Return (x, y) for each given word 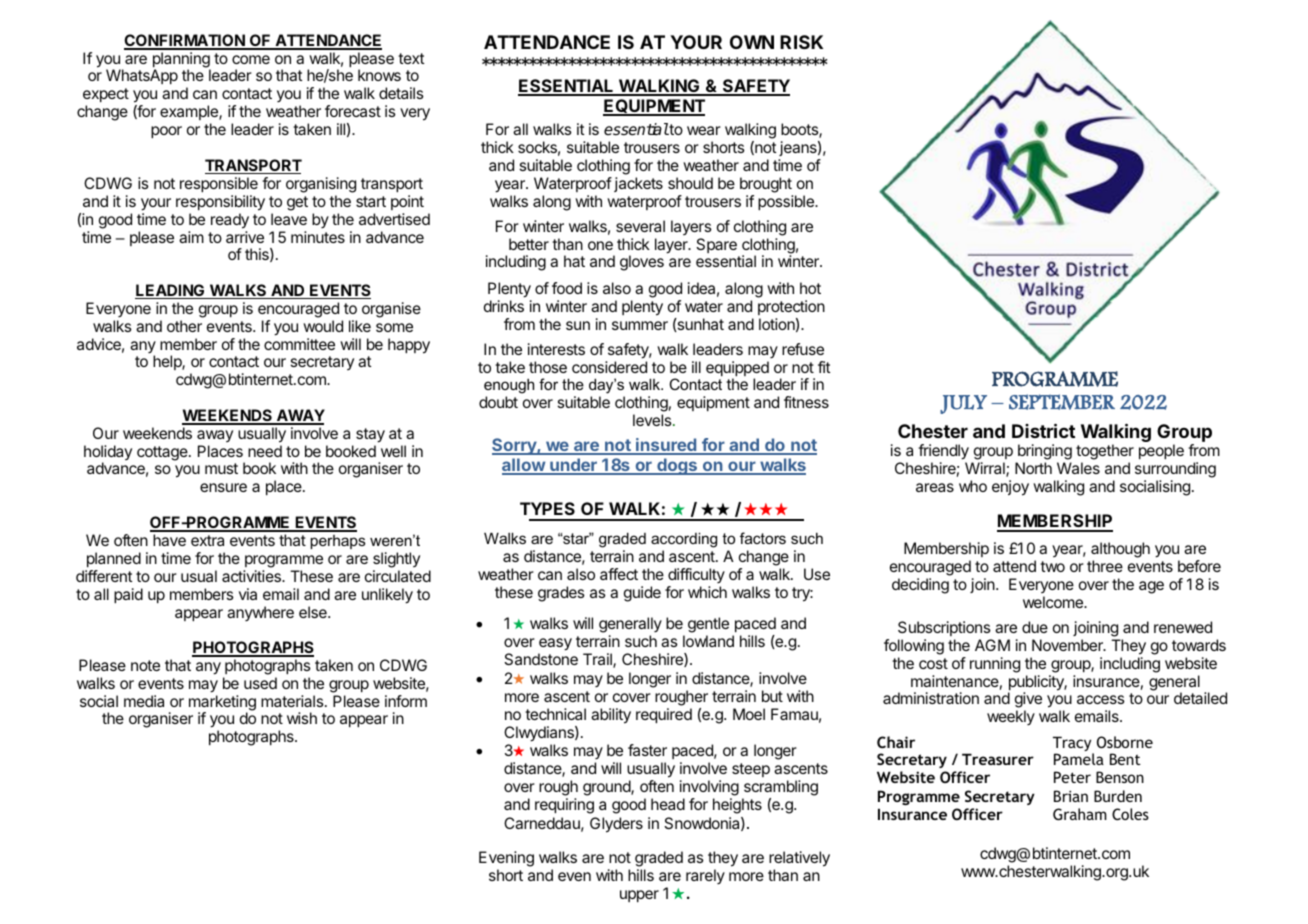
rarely (705, 876)
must (221, 468)
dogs (677, 466)
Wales (1078, 468)
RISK (801, 42)
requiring (564, 806)
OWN (752, 42)
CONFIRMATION (185, 41)
